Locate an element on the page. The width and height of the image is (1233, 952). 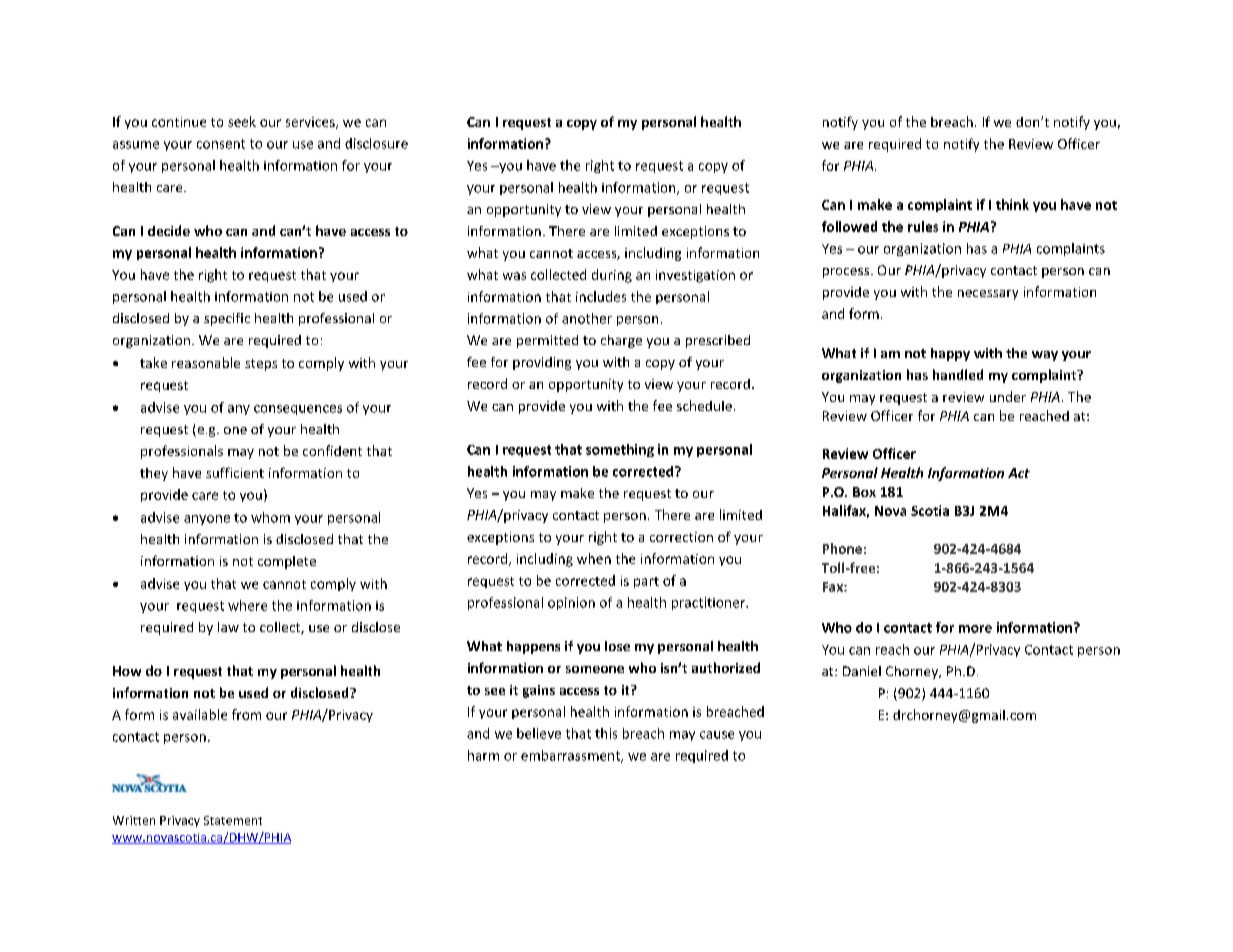
more is located at coordinates (975, 629).
